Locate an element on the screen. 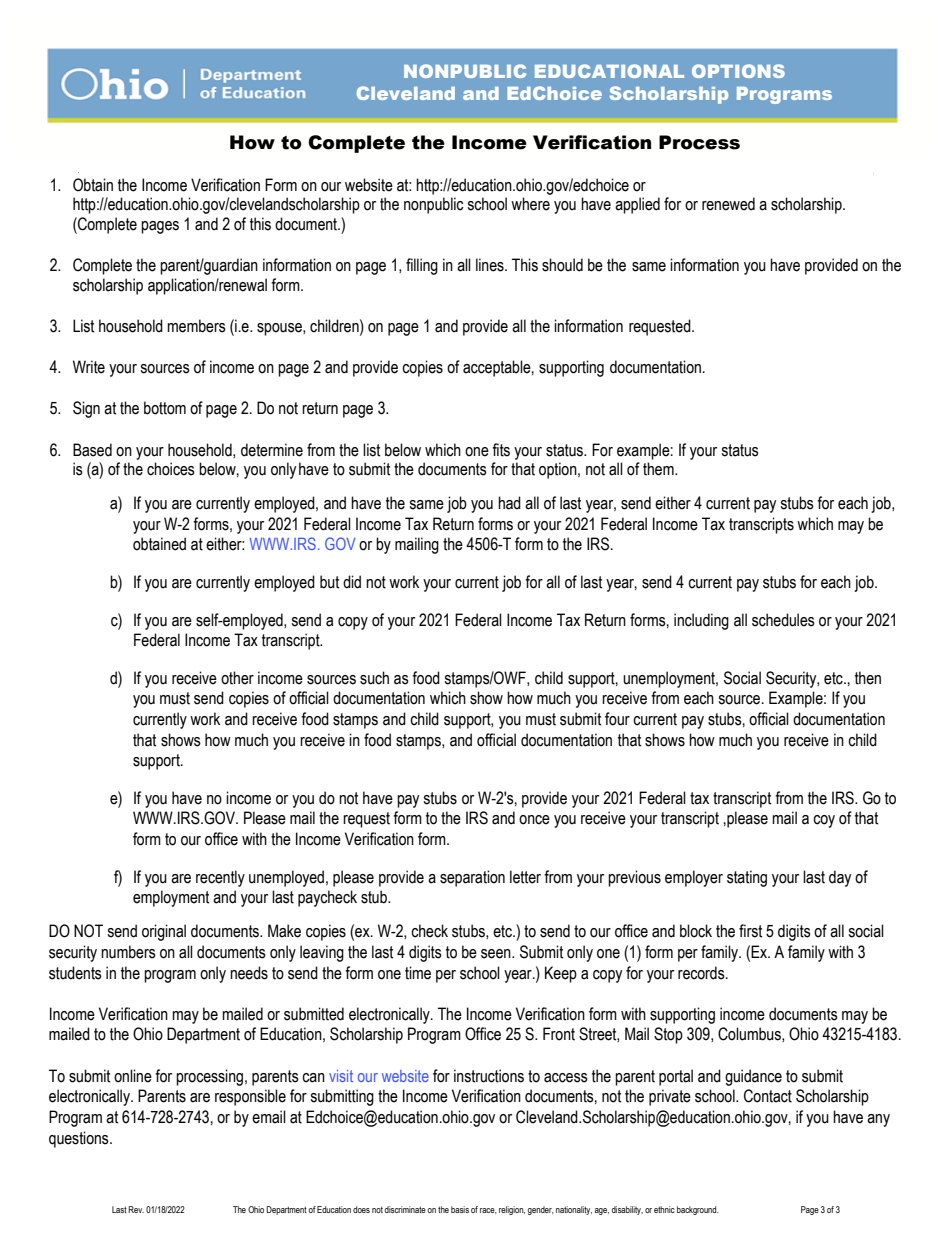 This screenshot has height=1233, width=952. members is located at coordinates (196, 326).
